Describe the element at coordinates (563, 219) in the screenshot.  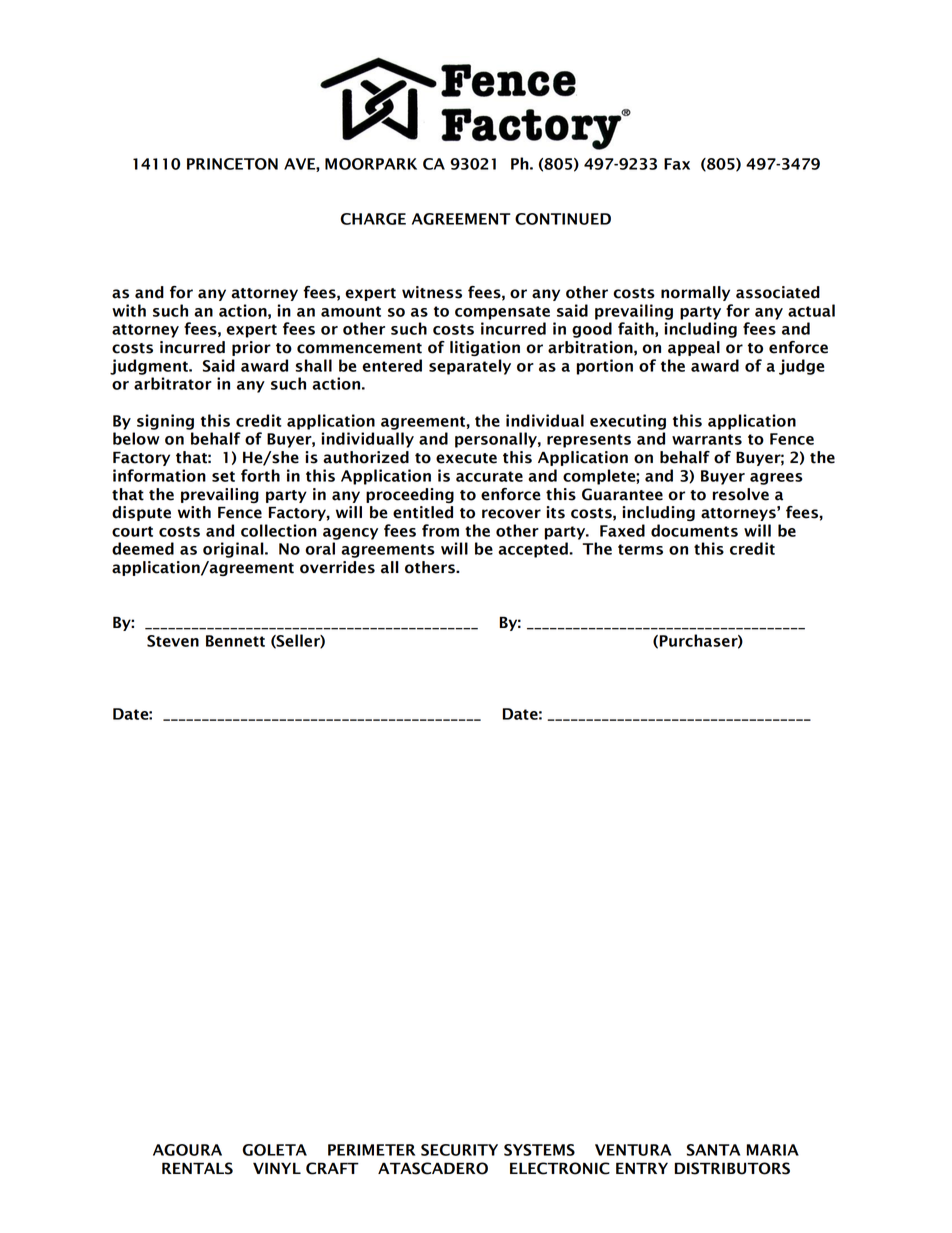
I see `CONTINUED` at that location.
